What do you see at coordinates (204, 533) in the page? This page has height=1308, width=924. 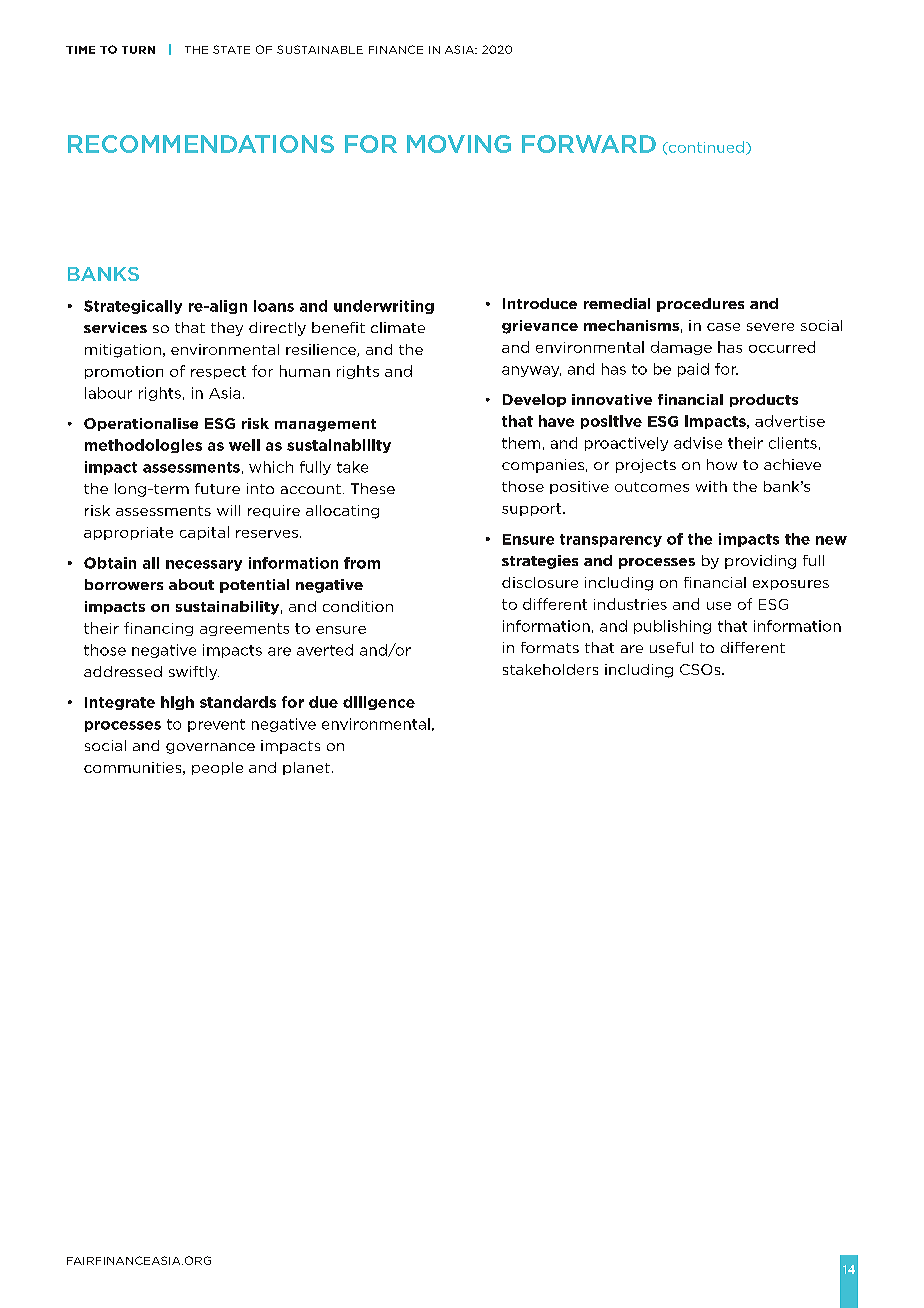 I see `capital` at bounding box center [204, 533].
